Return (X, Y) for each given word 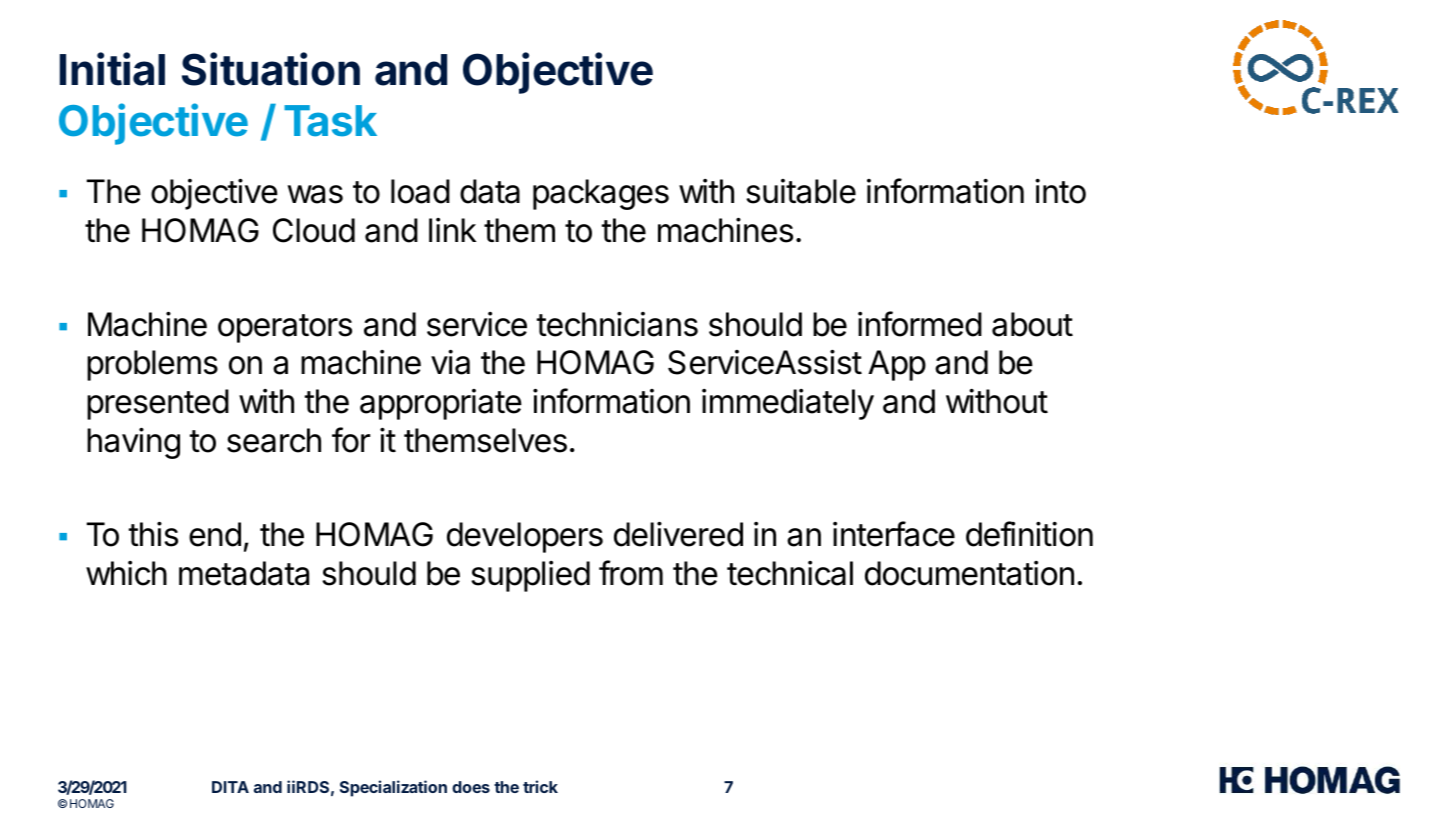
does (471, 787)
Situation (271, 69)
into (1060, 191)
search (274, 440)
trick (540, 786)
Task (330, 121)
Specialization (393, 788)
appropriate (441, 404)
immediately (788, 404)
